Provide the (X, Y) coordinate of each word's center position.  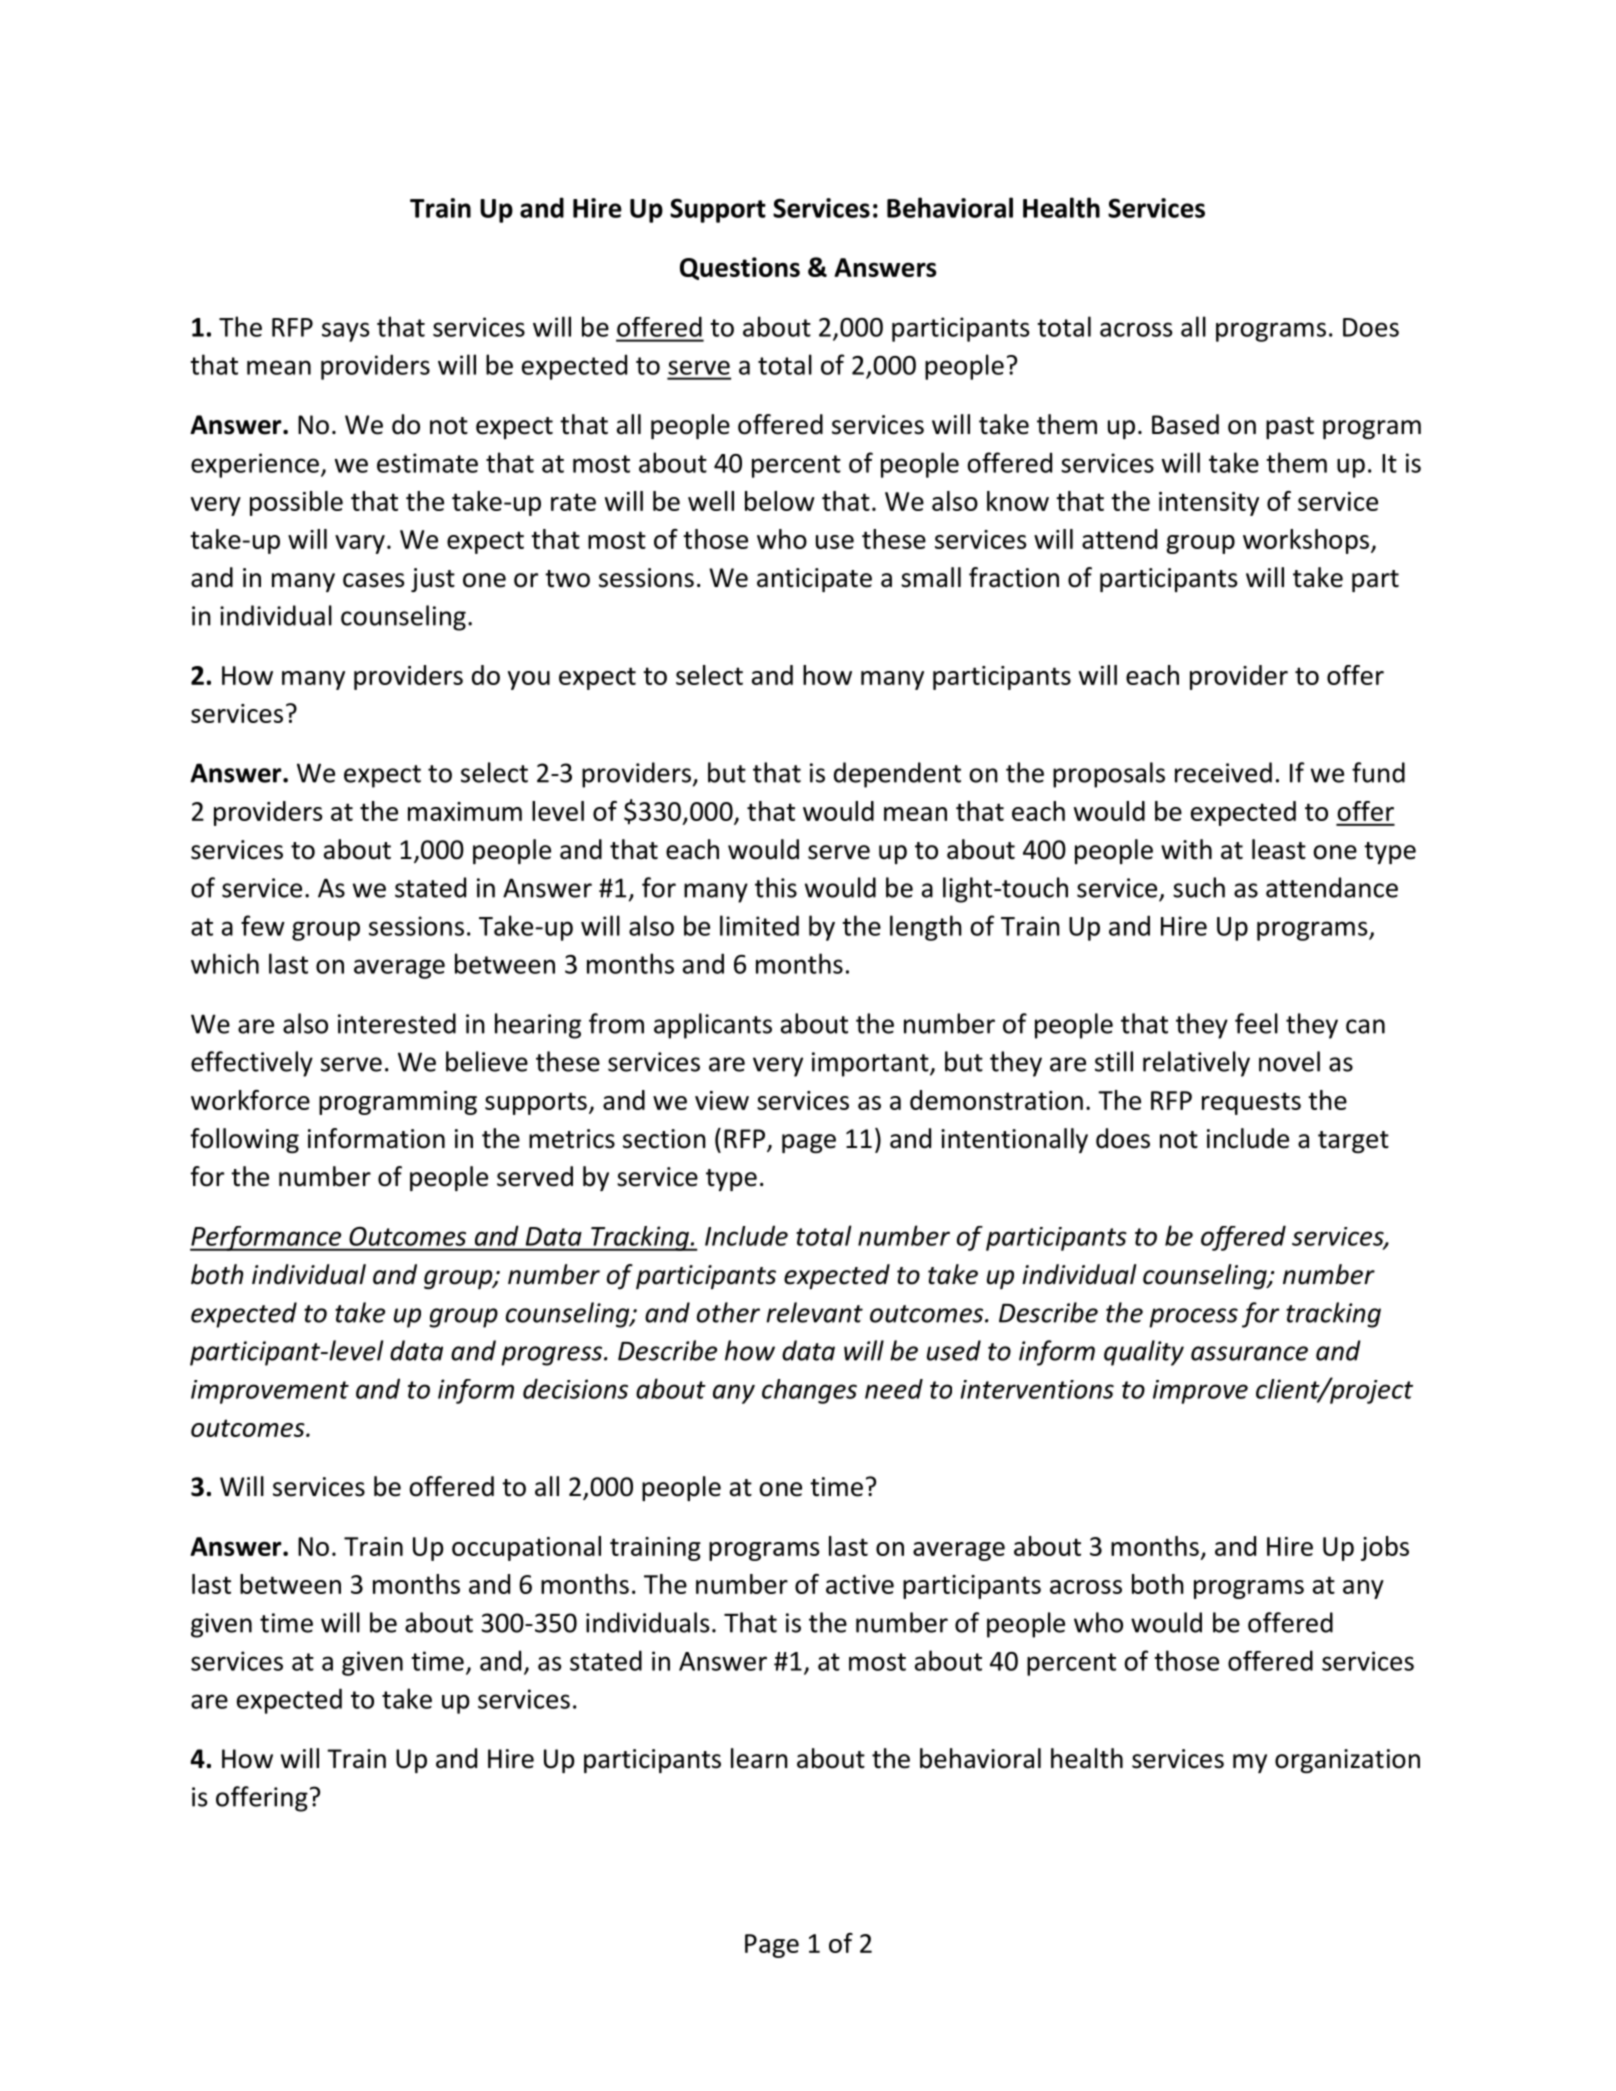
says (346, 332)
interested (397, 1023)
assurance (1249, 1353)
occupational (526, 1548)
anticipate (814, 580)
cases (373, 580)
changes (809, 1391)
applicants (713, 1026)
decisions (575, 1388)
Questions (740, 268)
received (1223, 772)
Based (1185, 424)
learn (759, 1758)
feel (1256, 1023)
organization (1347, 1761)
